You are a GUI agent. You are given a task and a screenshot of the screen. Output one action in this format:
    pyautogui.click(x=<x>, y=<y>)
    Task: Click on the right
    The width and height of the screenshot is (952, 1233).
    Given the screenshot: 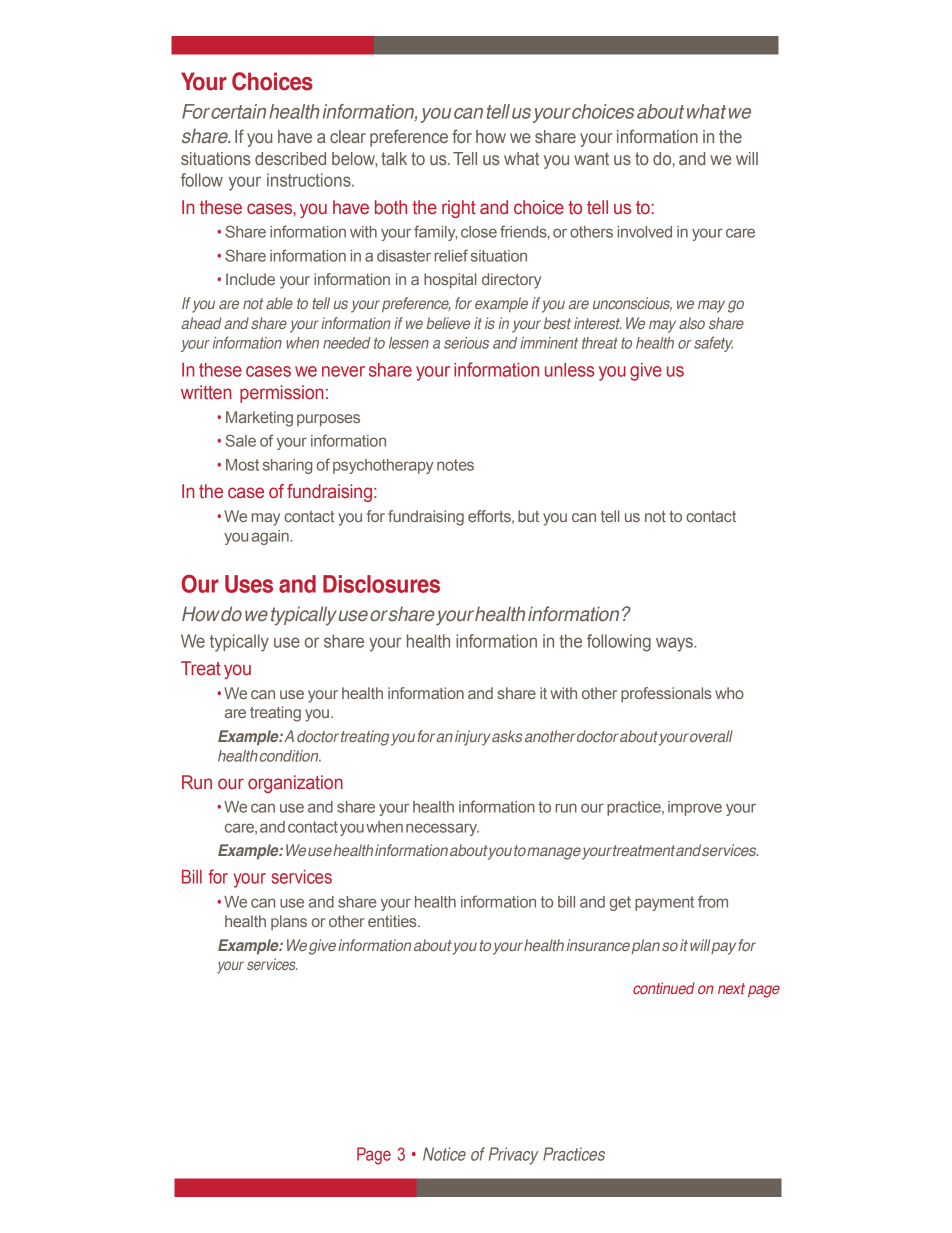 What is the action you would take?
    pyautogui.click(x=459, y=209)
